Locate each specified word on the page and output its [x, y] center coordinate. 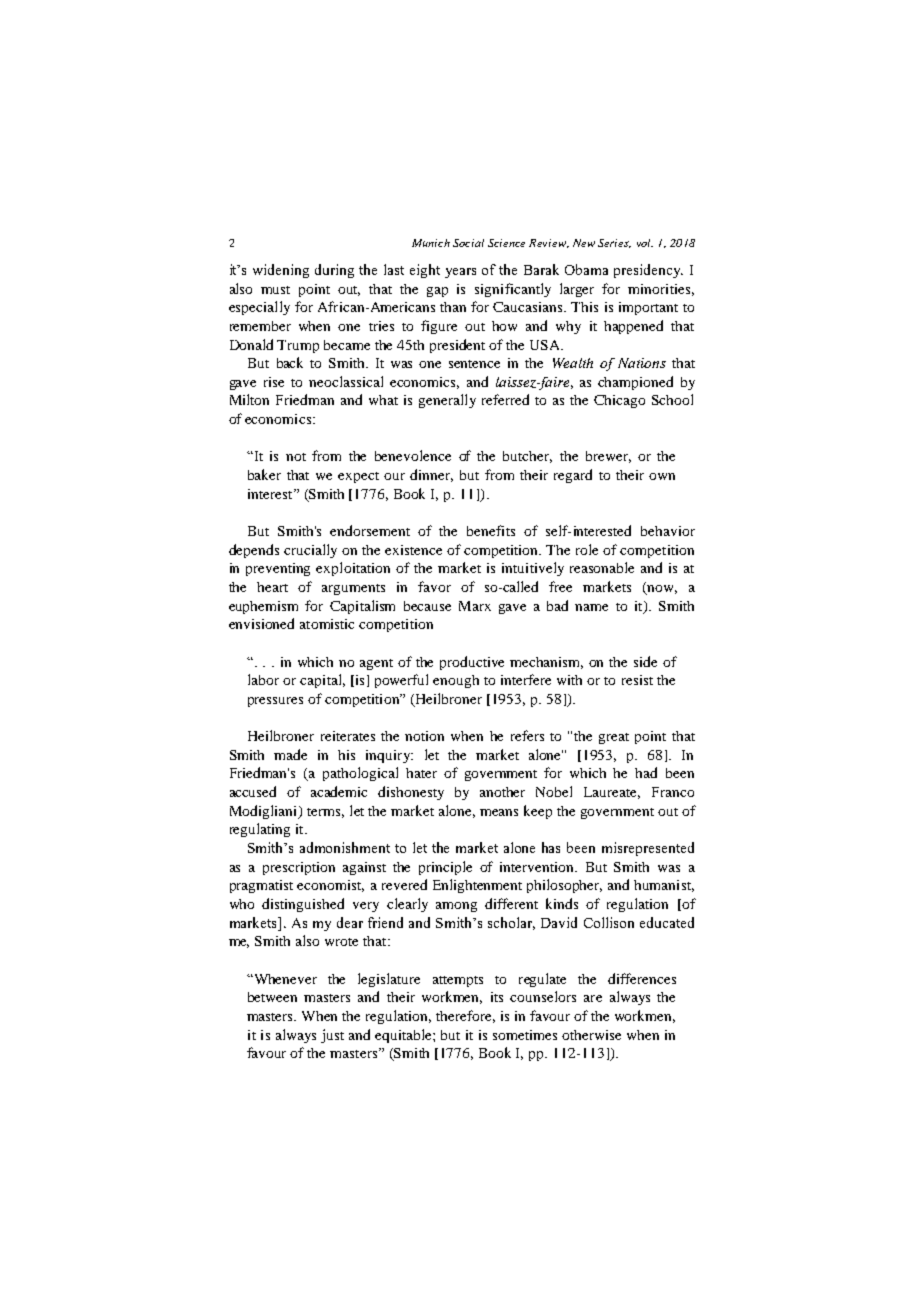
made [290, 754]
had [646, 772]
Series [614, 243]
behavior [668, 531]
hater [421, 773]
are [593, 998]
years [460, 273]
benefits [491, 530]
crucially [310, 551]
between [272, 997]
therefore [465, 1016]
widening [281, 271]
